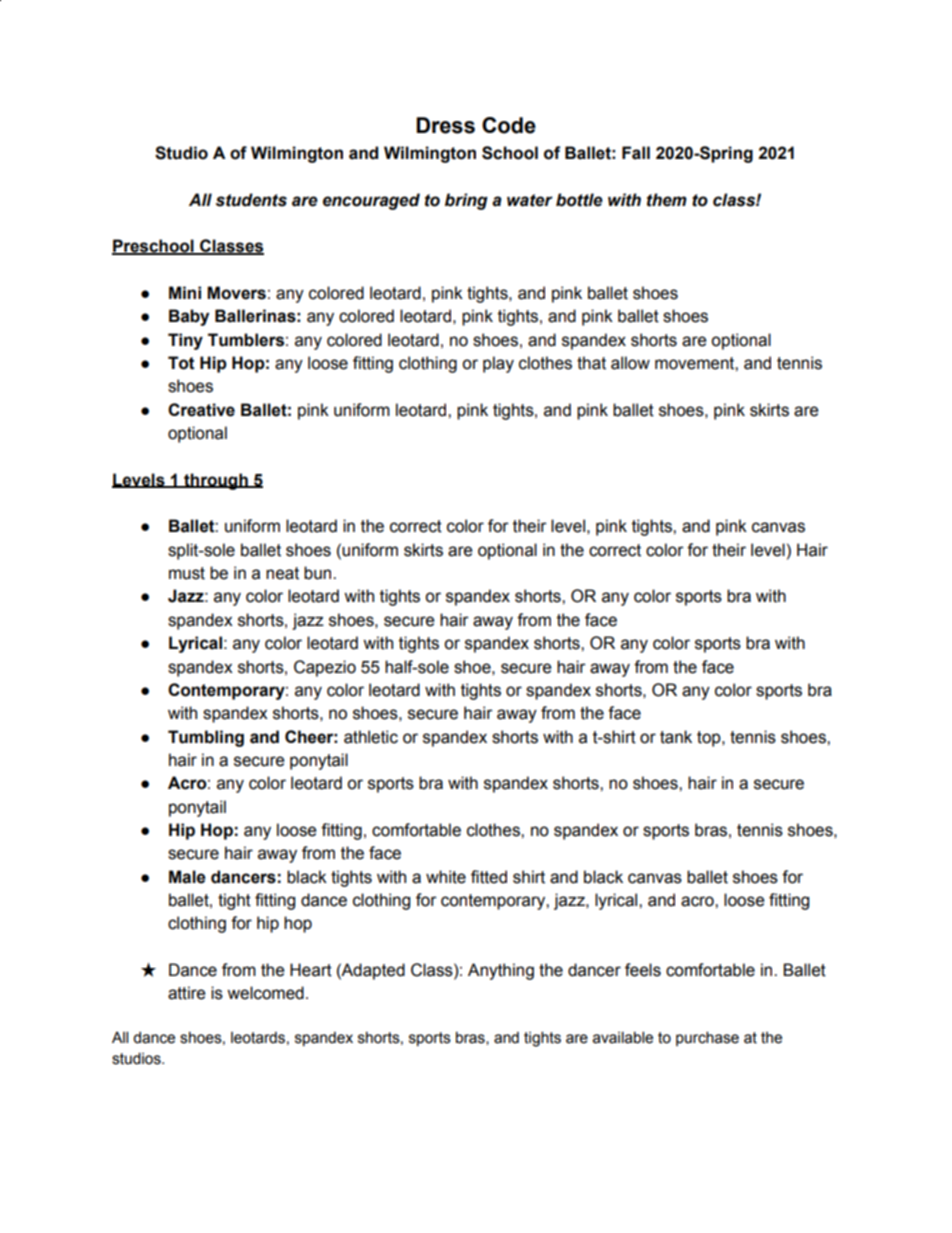 The width and height of the image is (952, 1233). What do you see at coordinates (501, 971) in the image?
I see `Anything` at bounding box center [501, 971].
